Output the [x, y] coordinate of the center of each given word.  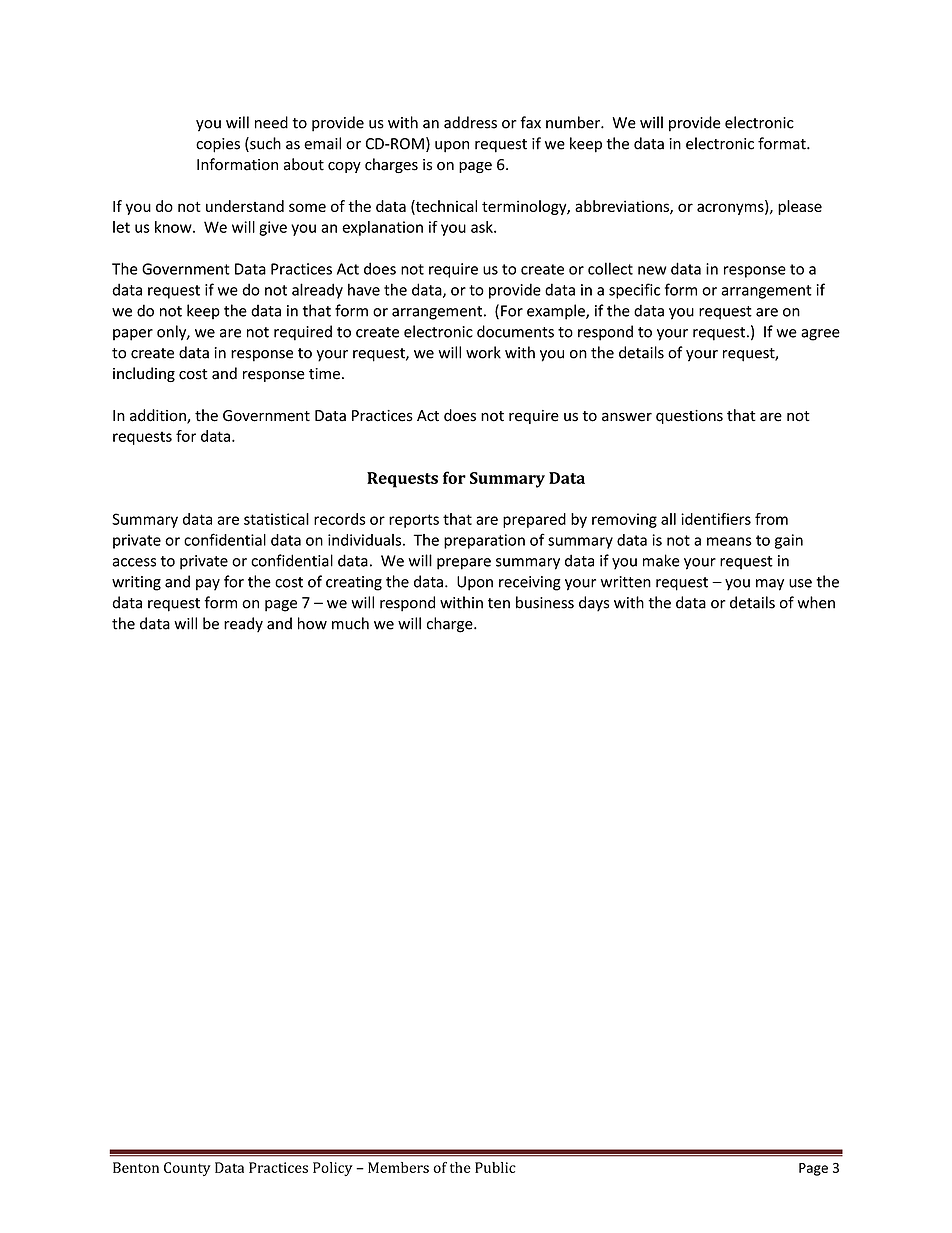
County [187, 1169]
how [312, 623]
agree [820, 335]
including [144, 374]
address [470, 122]
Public [495, 1167]
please [800, 207]
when [816, 602]
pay [208, 585]
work [483, 352]
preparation [484, 541]
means [729, 541]
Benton [136, 1167]
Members [398, 1167]
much [350, 623]
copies [218, 145]
